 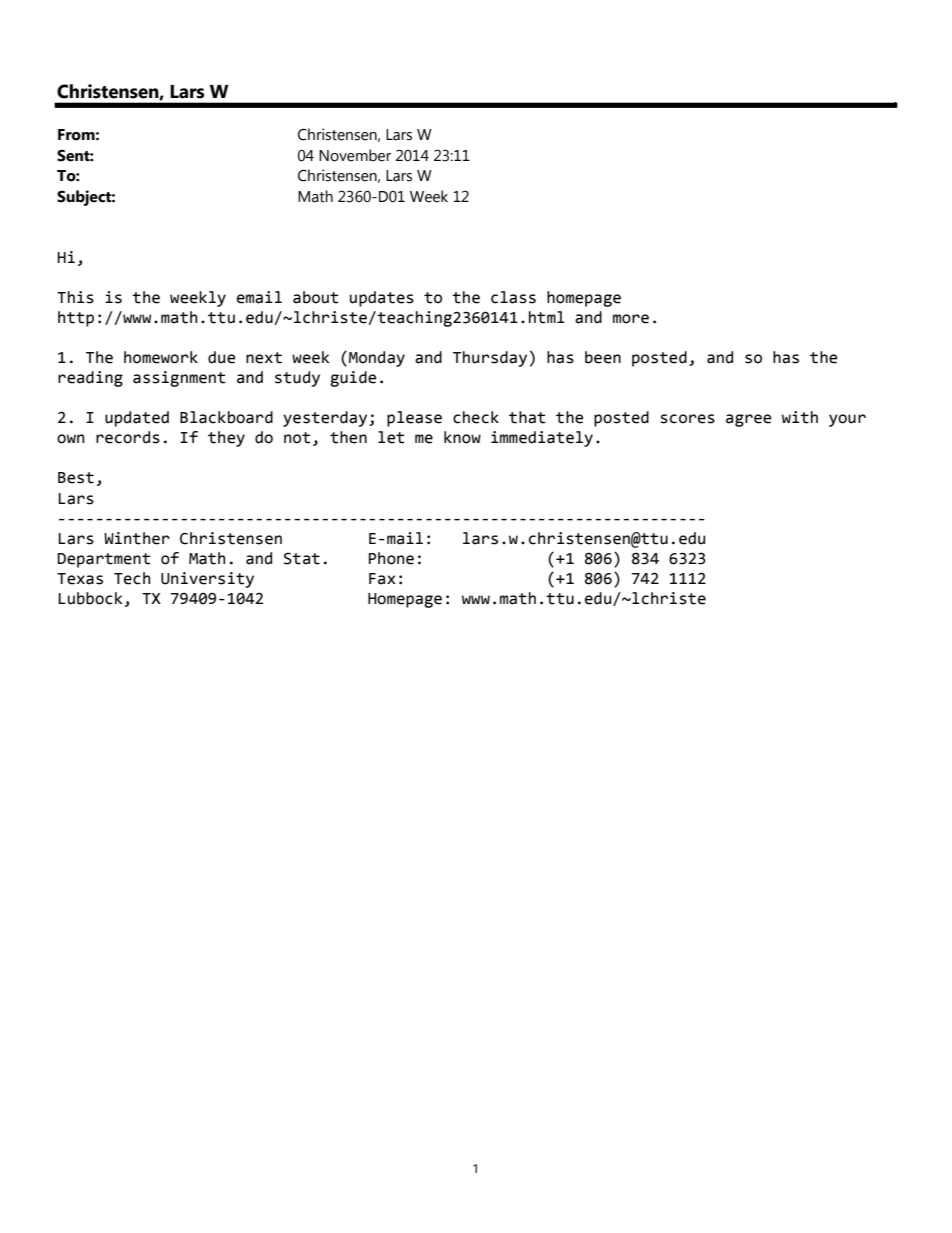 I want to click on agree, so click(x=748, y=420).
